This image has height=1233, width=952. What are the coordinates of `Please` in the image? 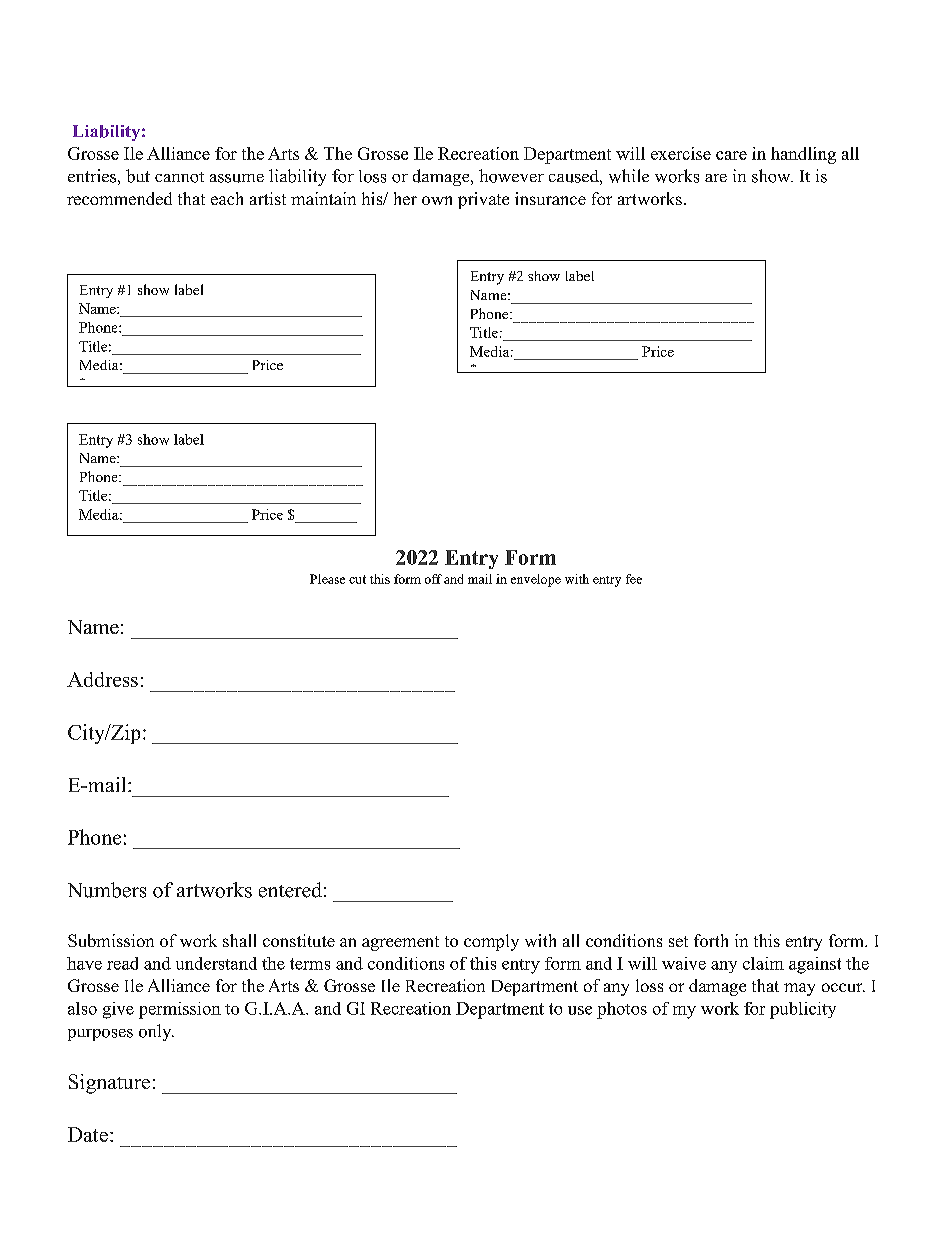 It's located at (327, 579).
